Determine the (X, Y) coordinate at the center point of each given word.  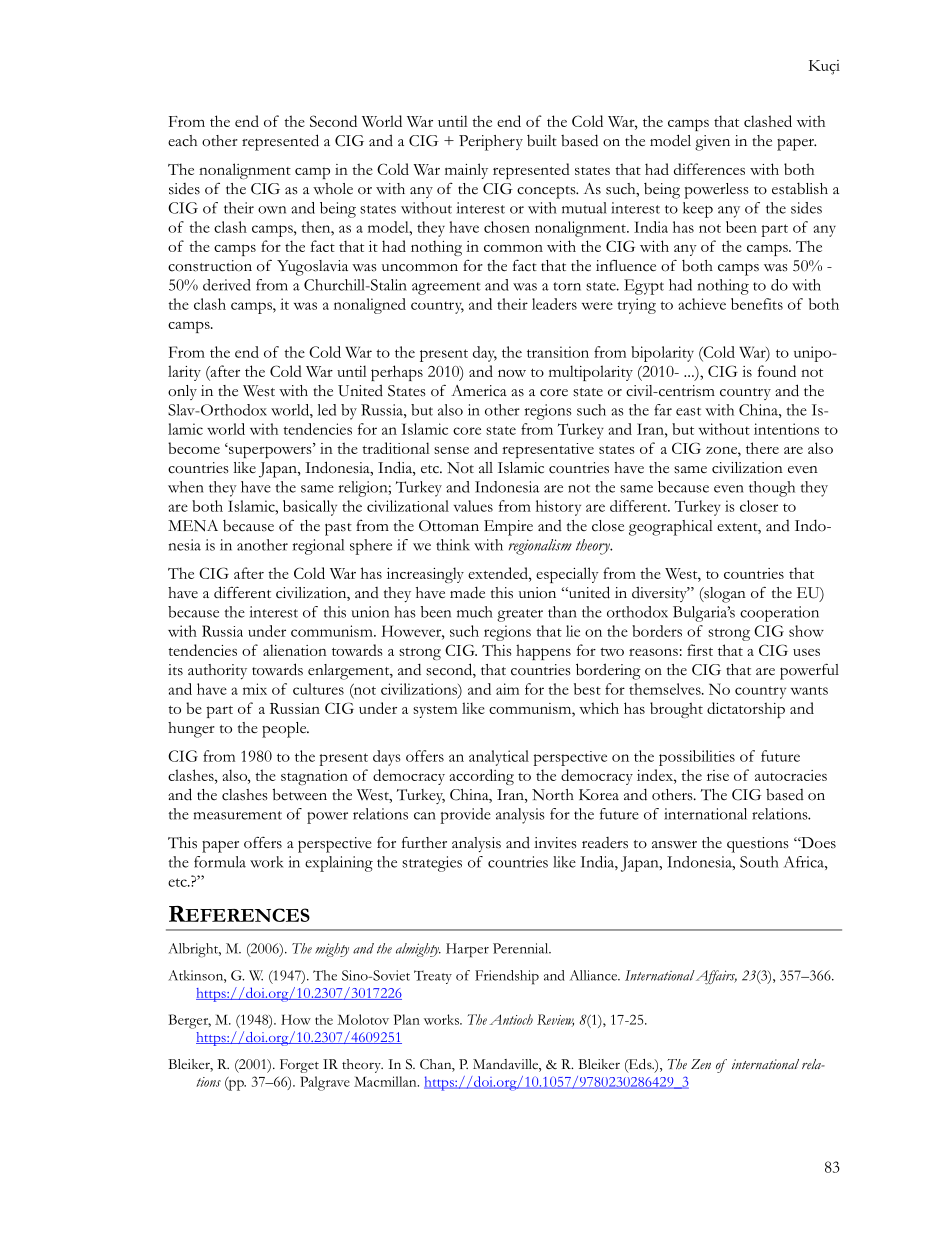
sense (451, 450)
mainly (466, 171)
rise (718, 775)
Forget (299, 1066)
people (285, 730)
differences (709, 169)
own (272, 210)
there (762, 448)
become (194, 448)
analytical (499, 758)
